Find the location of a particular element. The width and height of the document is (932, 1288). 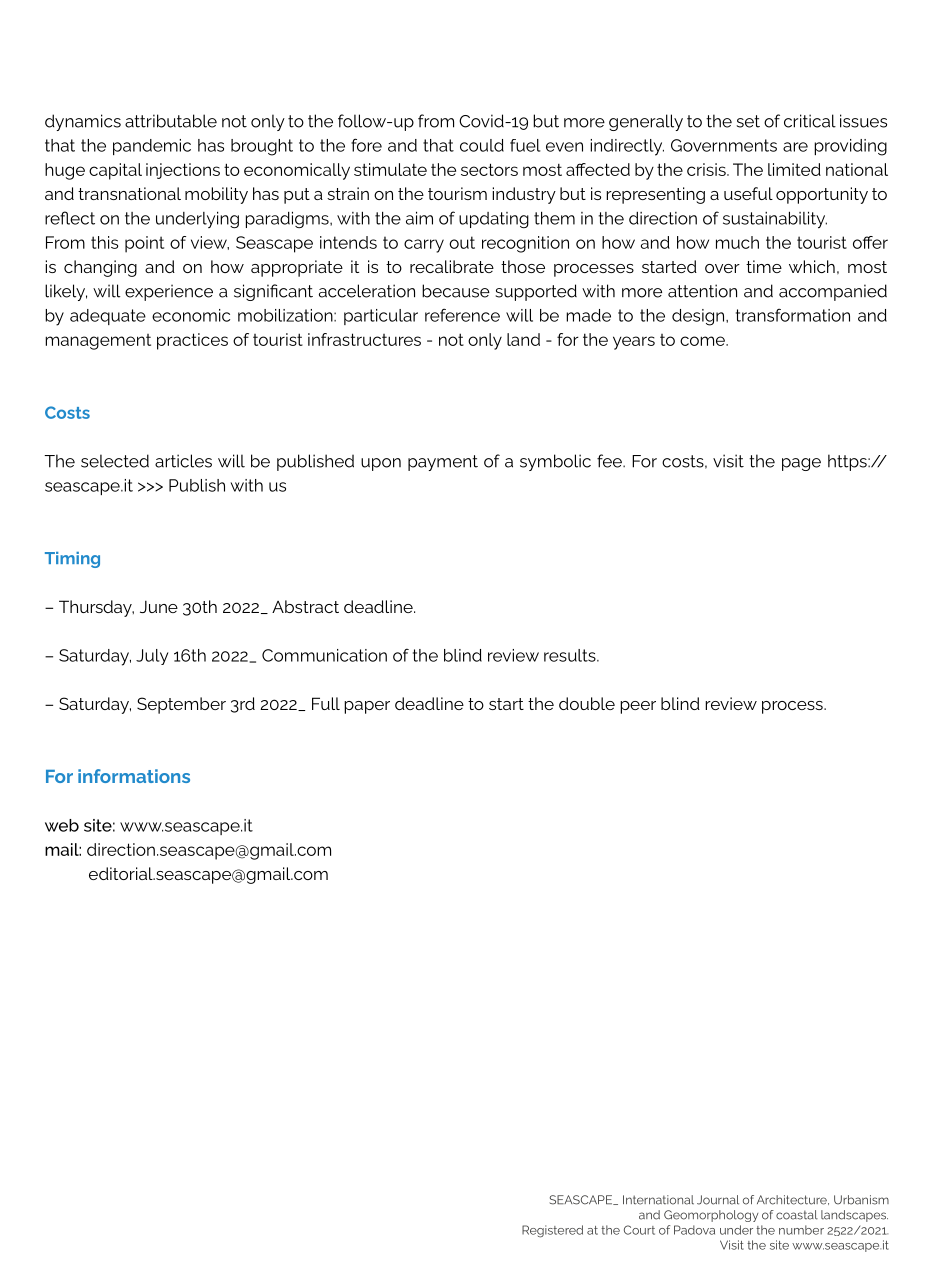

are is located at coordinates (795, 147).
